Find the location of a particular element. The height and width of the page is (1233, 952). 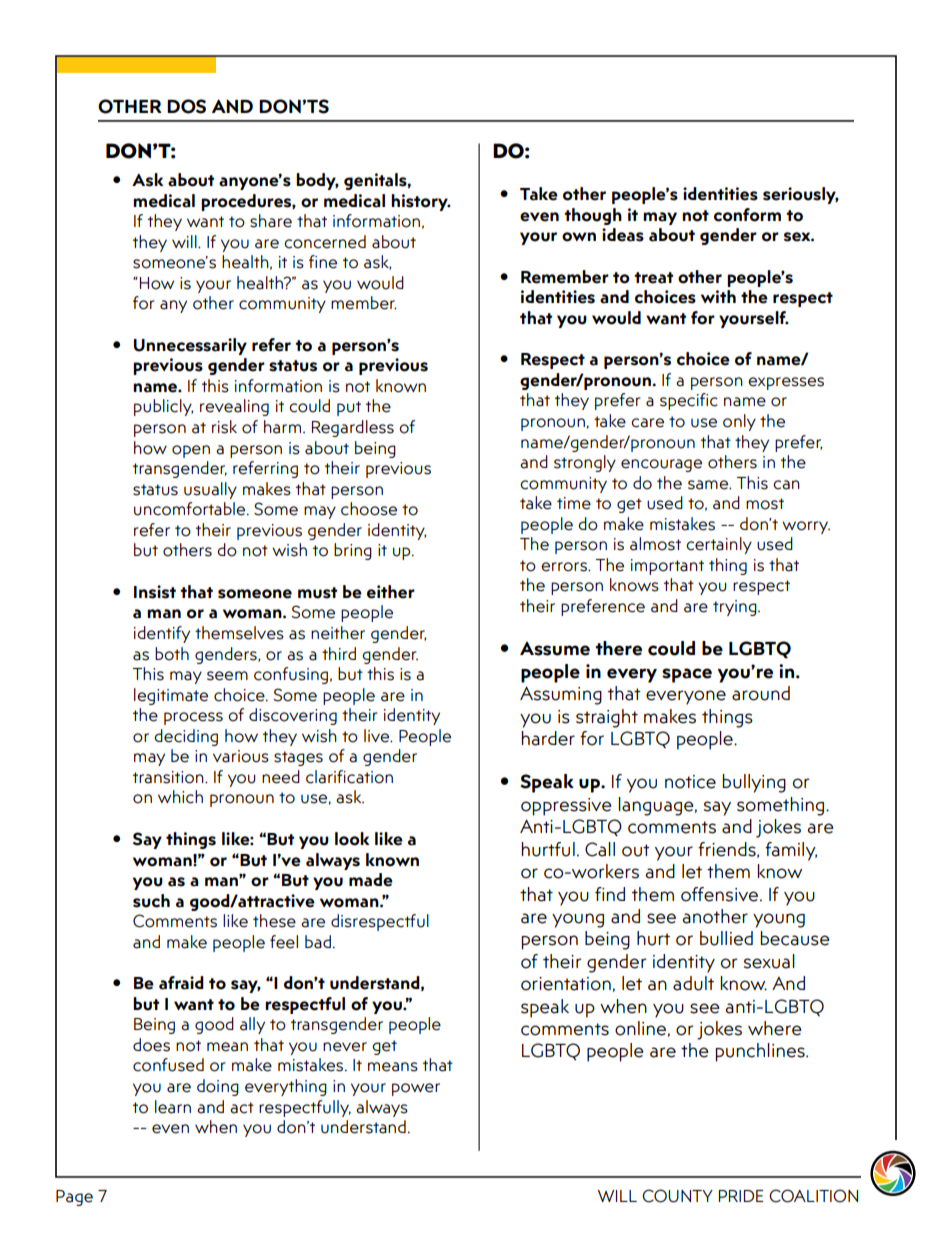

publicly is located at coordinates (164, 407).
